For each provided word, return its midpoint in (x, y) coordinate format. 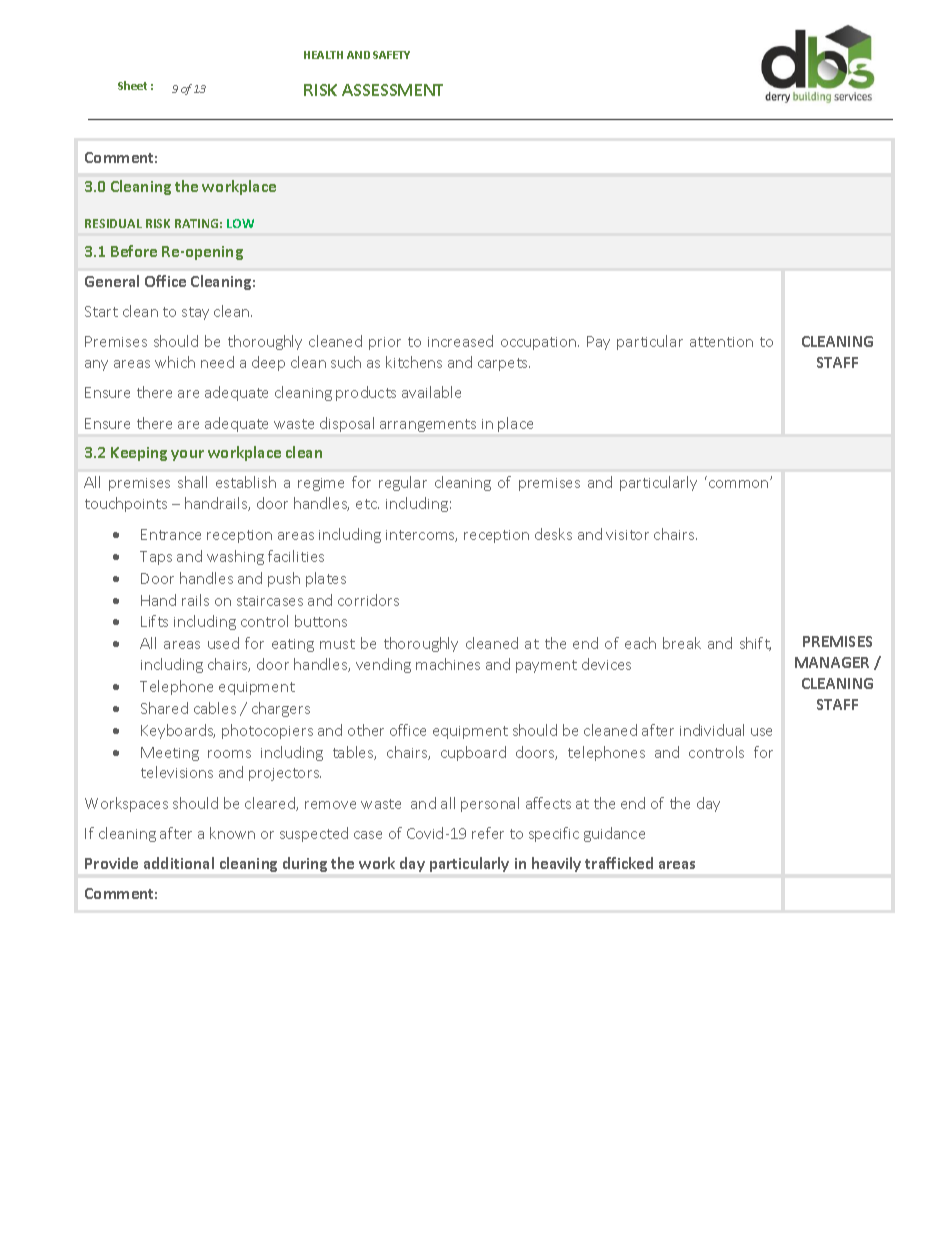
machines (448, 664)
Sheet (132, 85)
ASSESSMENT (392, 90)
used (223, 643)
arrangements (428, 425)
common (740, 483)
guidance (614, 834)
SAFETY (391, 55)
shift (755, 644)
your (187, 455)
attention (721, 342)
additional (179, 863)
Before (134, 251)
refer (488, 833)
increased (460, 341)
